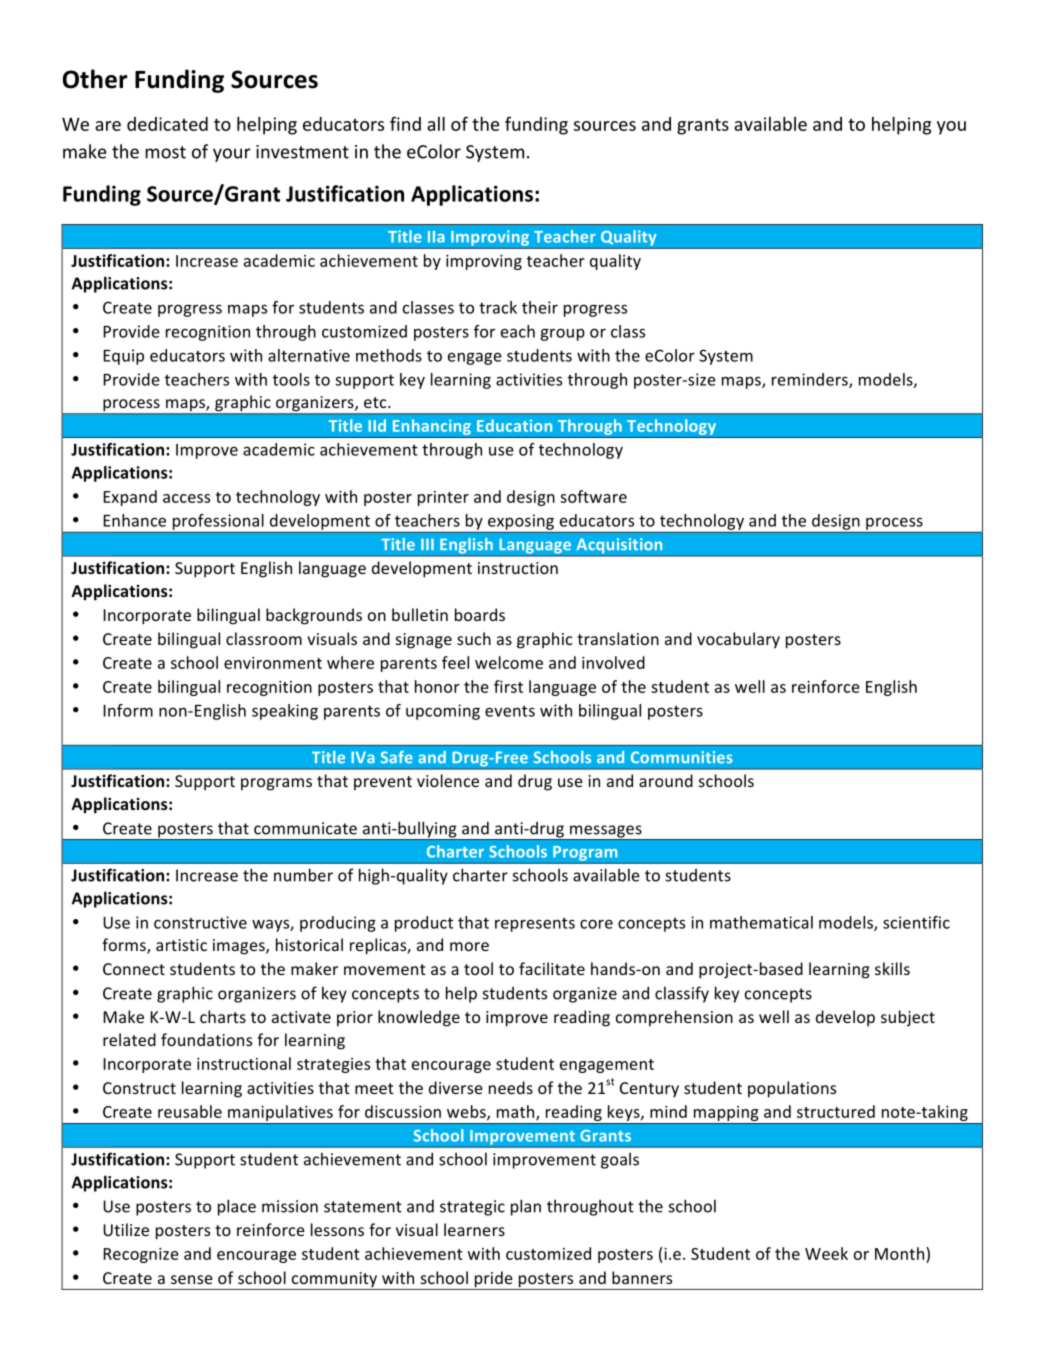 The height and width of the page is (1352, 1044). I want to click on all, so click(436, 124).
